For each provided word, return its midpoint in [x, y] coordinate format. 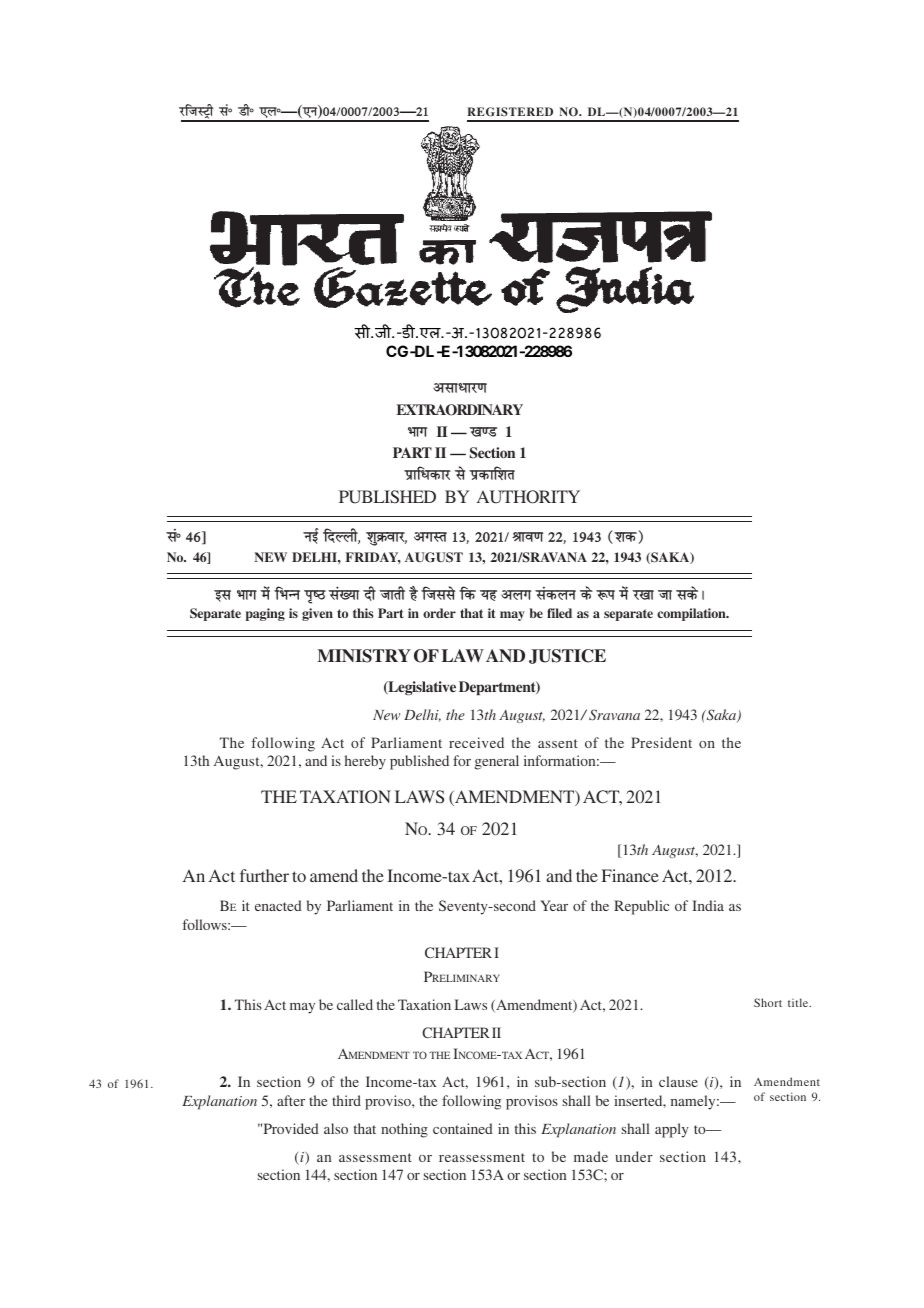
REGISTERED [510, 112]
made [591, 1156]
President [661, 742]
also [336, 1128]
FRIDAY [373, 558]
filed [559, 613]
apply [672, 1130]
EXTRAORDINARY [460, 410]
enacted [278, 905]
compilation [692, 614]
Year [554, 905]
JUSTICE [567, 656]
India [708, 905]
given [317, 614]
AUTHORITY [528, 497]
